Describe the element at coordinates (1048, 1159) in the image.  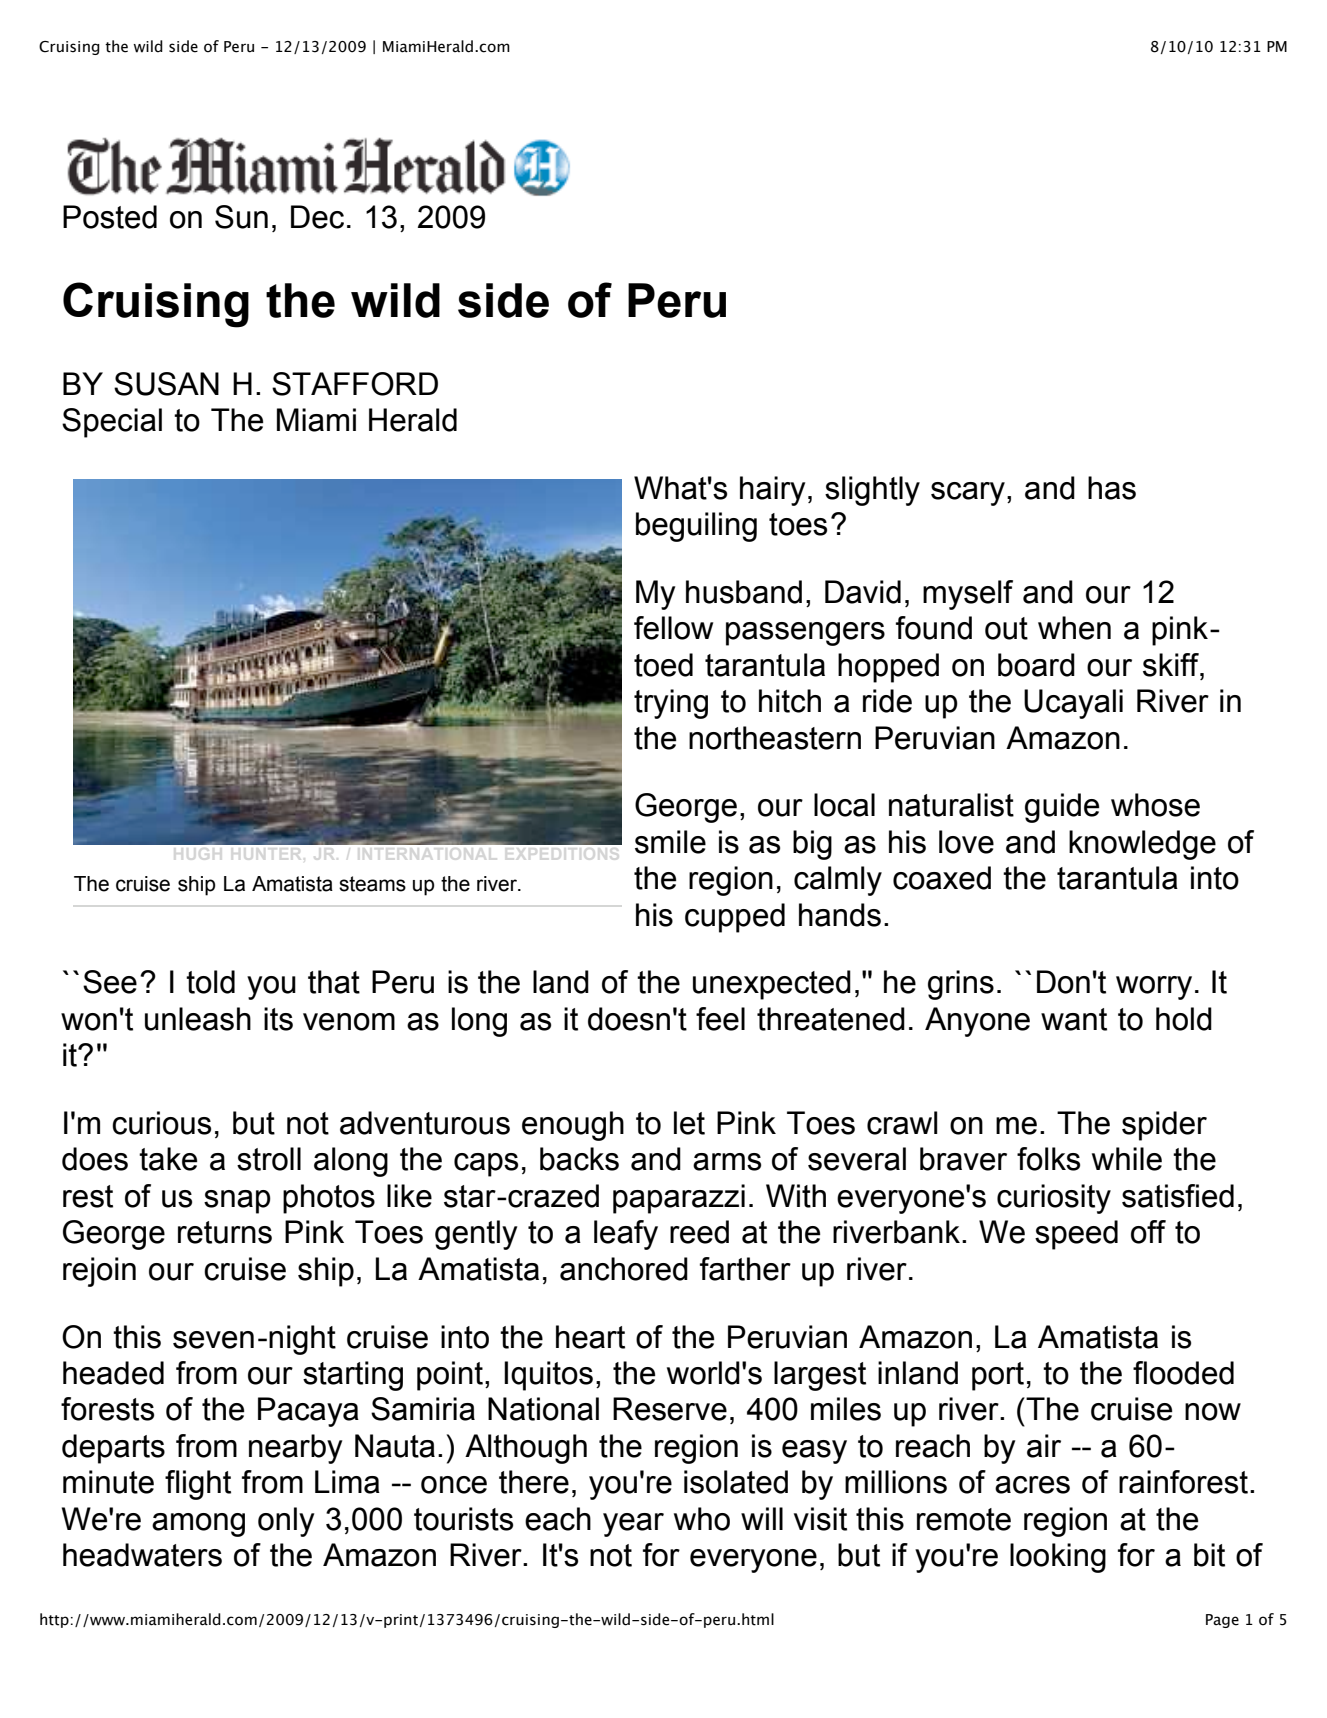
I see `folks` at that location.
